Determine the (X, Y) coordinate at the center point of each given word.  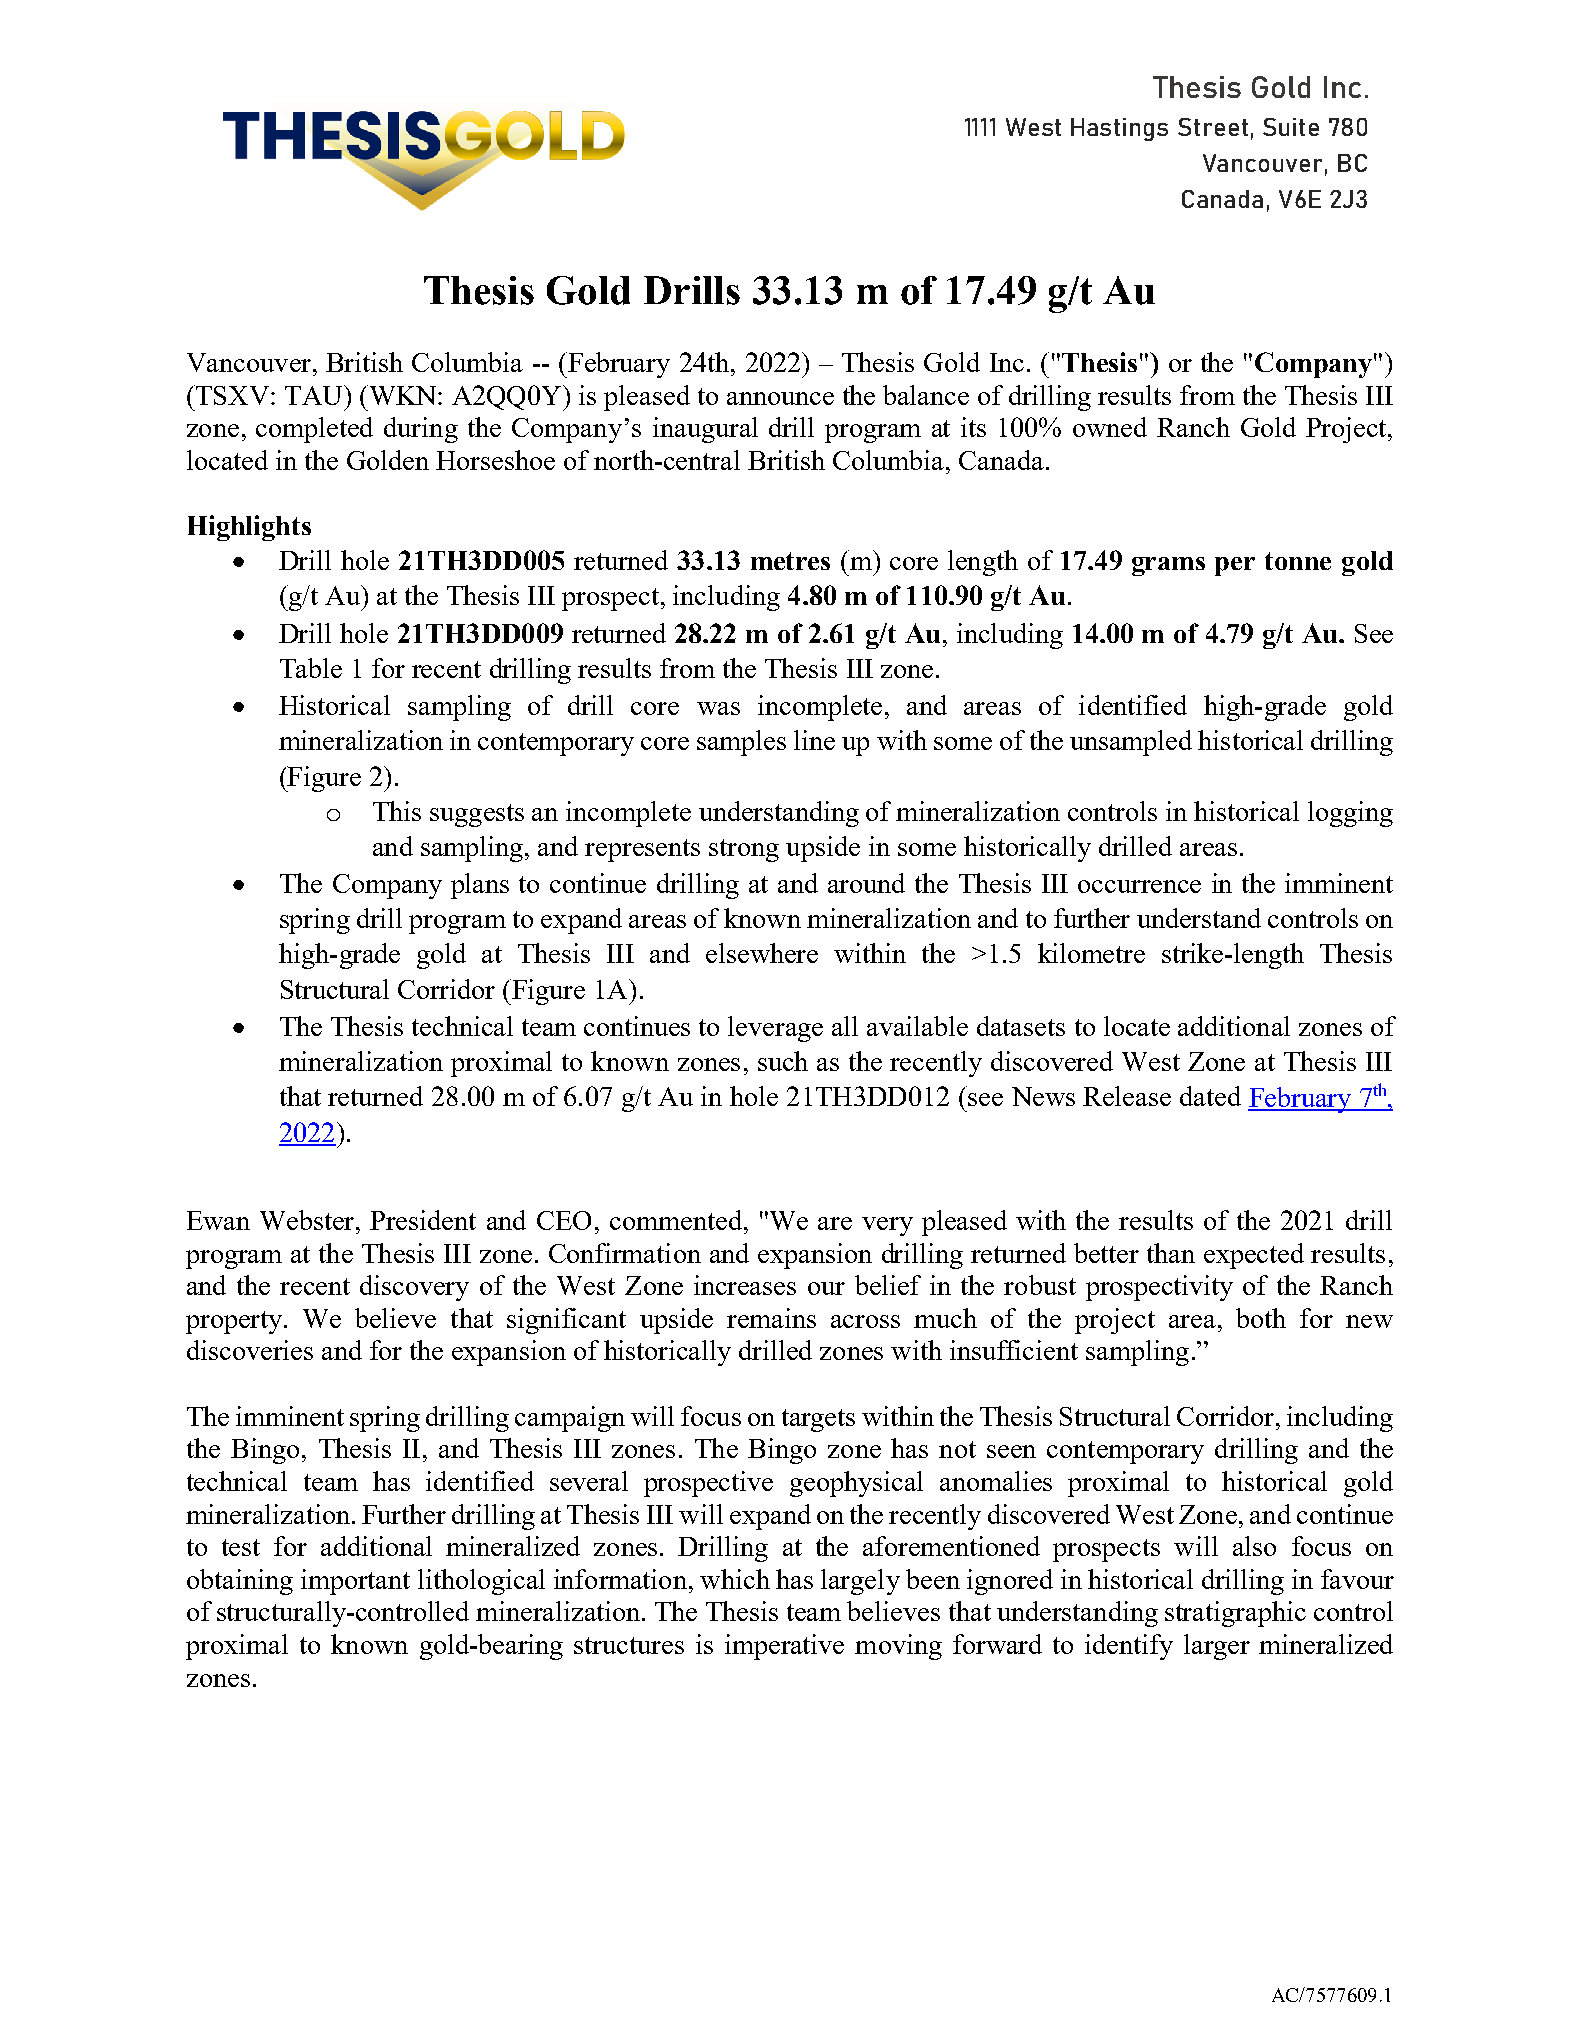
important (355, 1582)
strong (744, 850)
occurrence (1139, 886)
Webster (308, 1220)
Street (1213, 127)
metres (790, 561)
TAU (315, 395)
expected (1254, 1256)
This (397, 811)
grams (1168, 566)
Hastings (1119, 129)
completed (314, 430)
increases (745, 1285)
